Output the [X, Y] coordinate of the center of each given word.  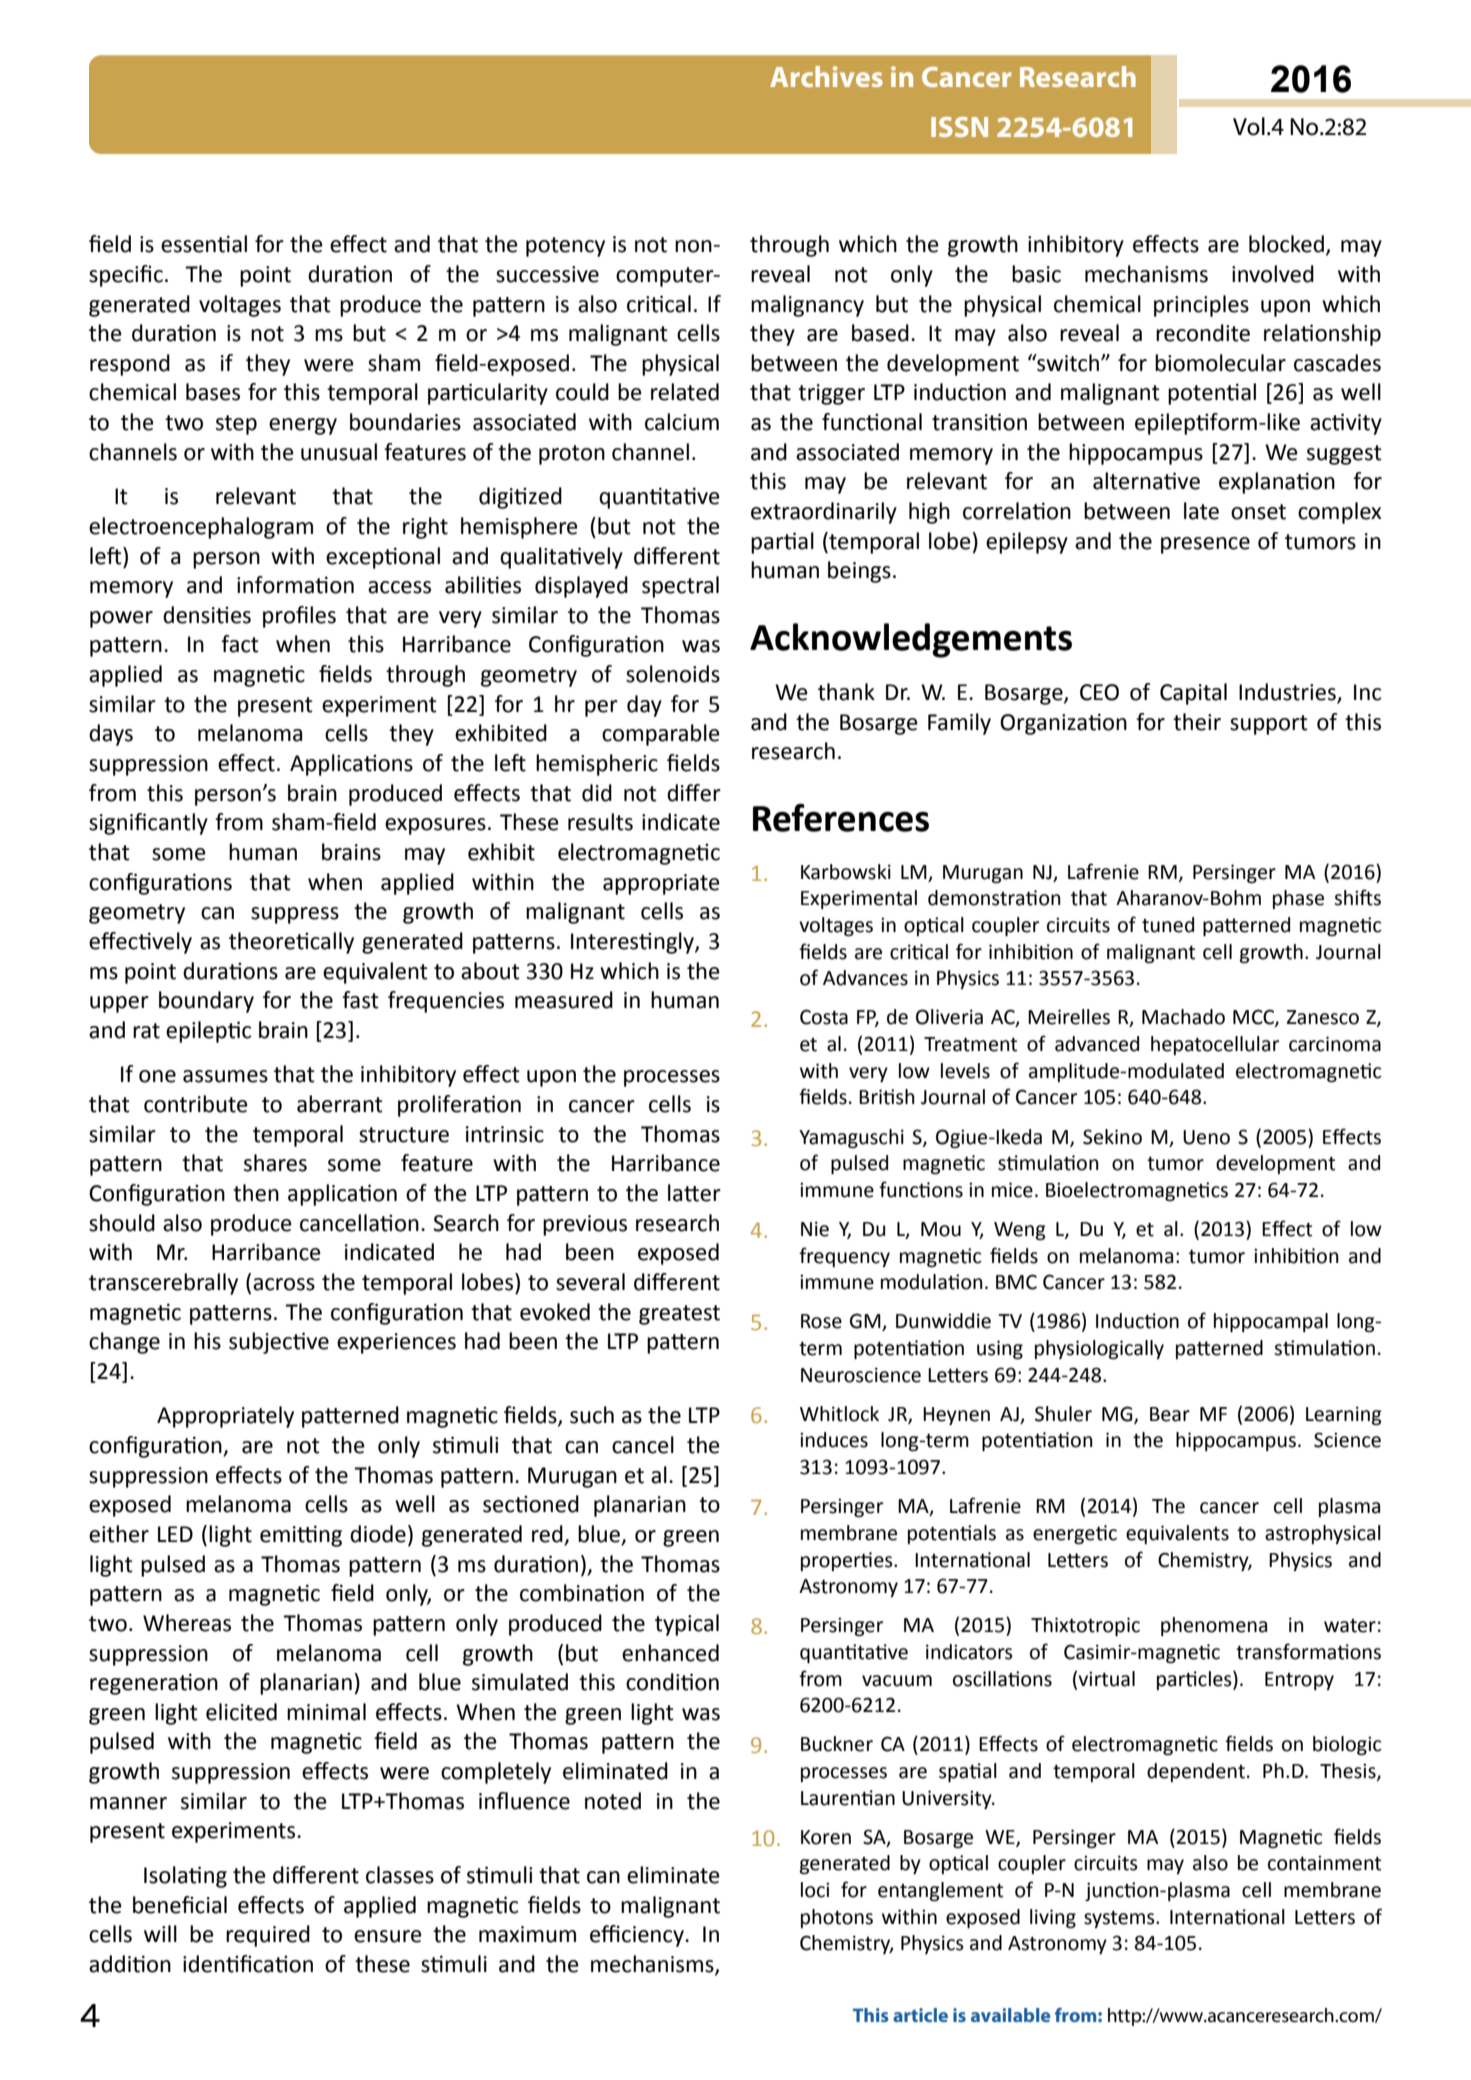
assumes [225, 1076]
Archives [826, 76]
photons [837, 1918]
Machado [1183, 1017]
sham [394, 363]
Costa [824, 1017]
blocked [1286, 244]
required [268, 1936]
